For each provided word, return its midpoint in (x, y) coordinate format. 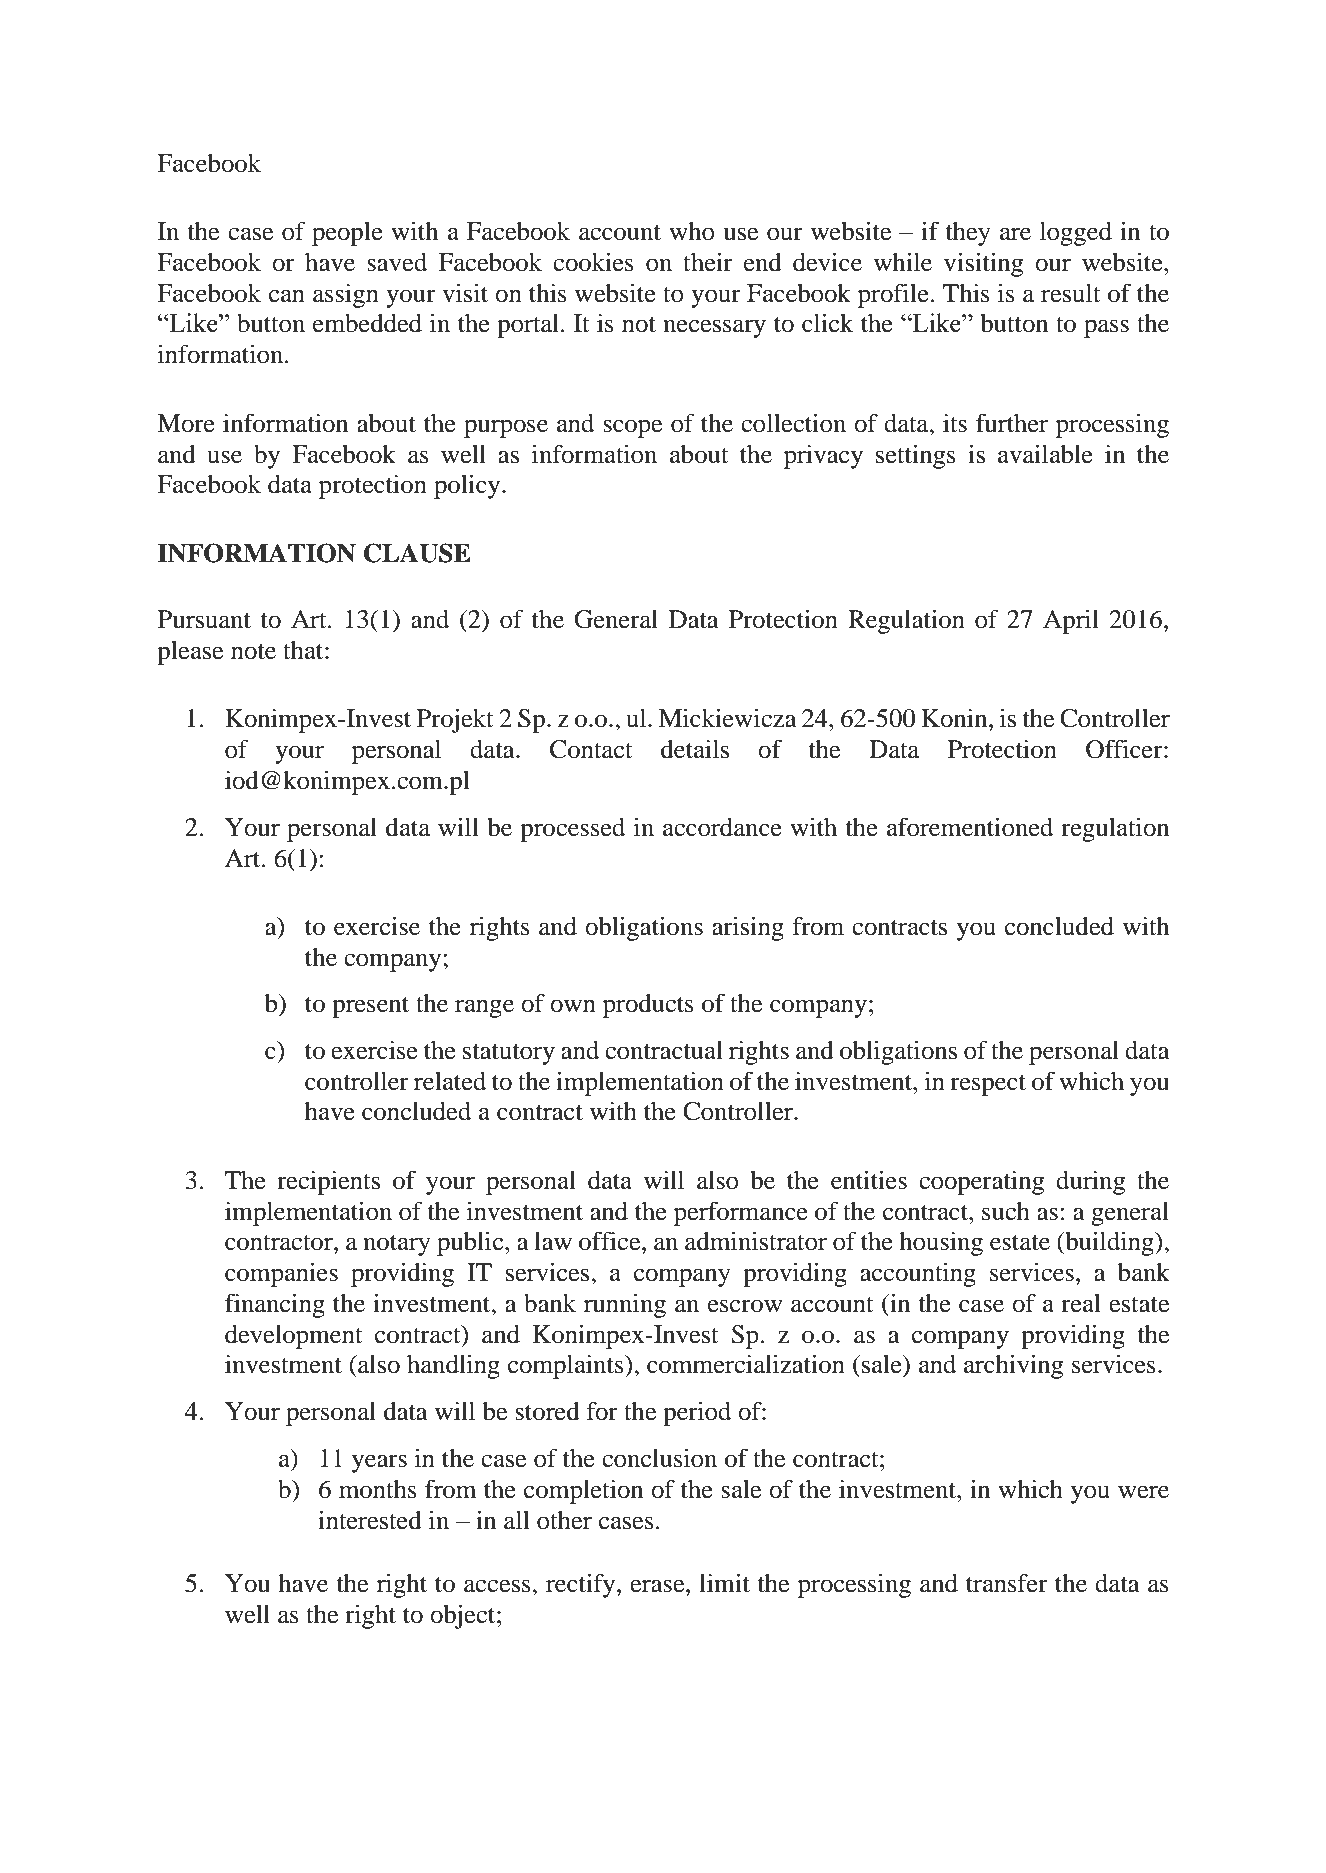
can (287, 296)
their (708, 262)
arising (748, 929)
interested (370, 1520)
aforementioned (970, 827)
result (1071, 293)
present (370, 1007)
